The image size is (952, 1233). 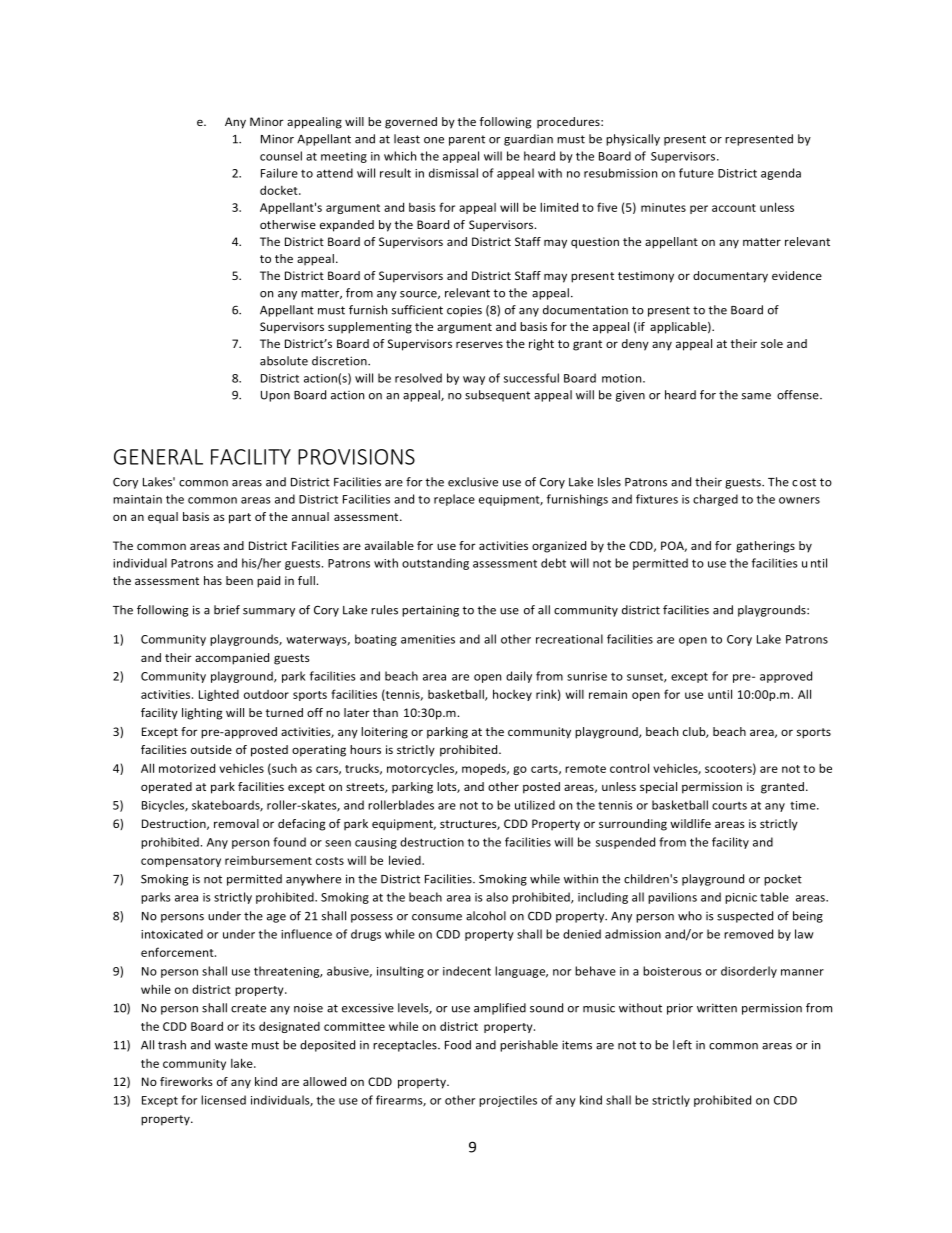 I want to click on charged, so click(x=715, y=500).
